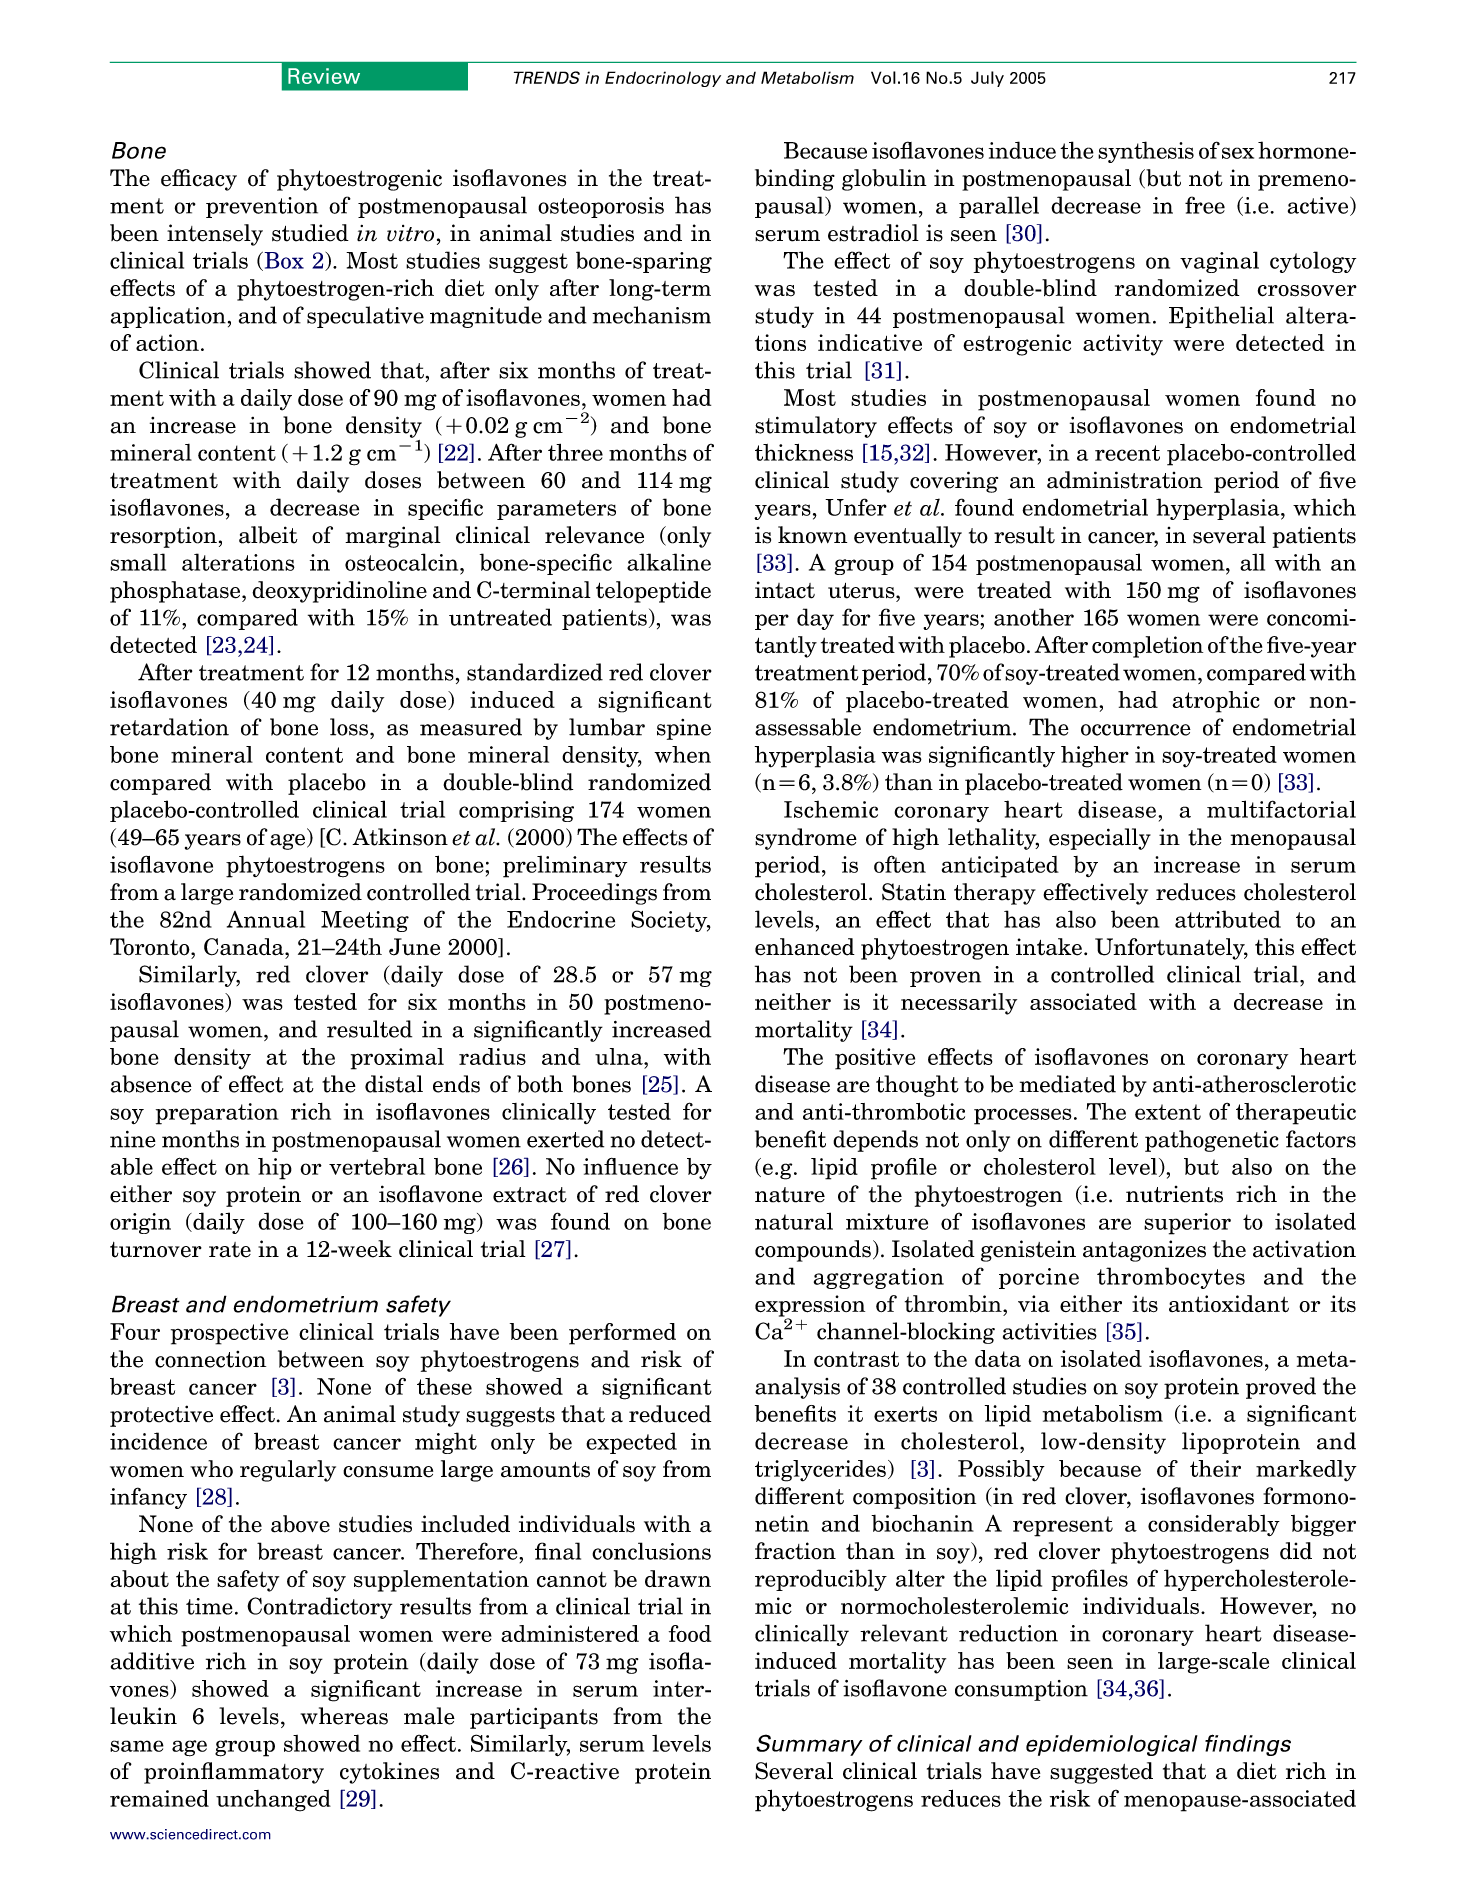  I want to click on albeit, so click(268, 535).
